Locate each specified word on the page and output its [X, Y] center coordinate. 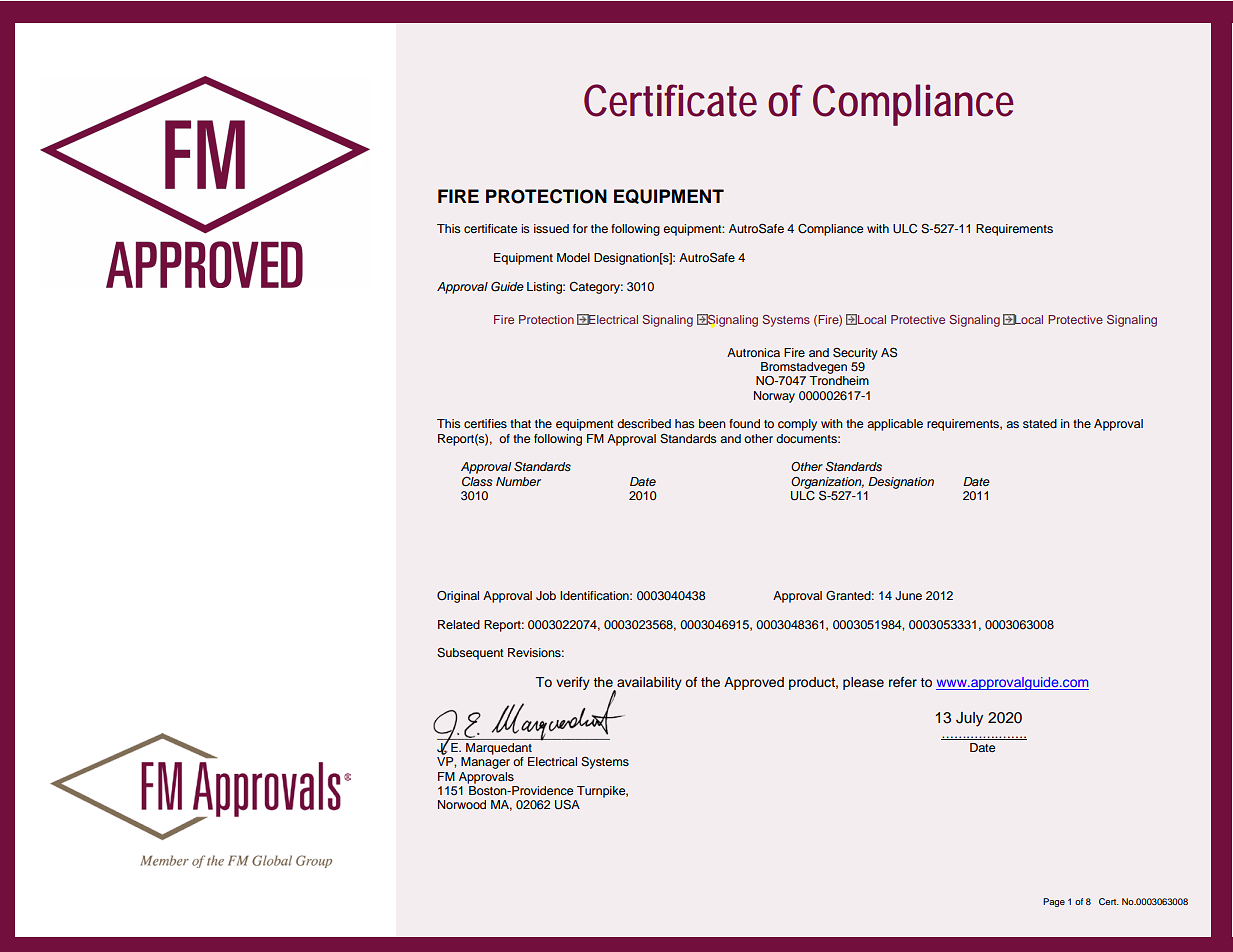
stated [1040, 423]
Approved [754, 683]
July [969, 719]
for [580, 228]
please [863, 683]
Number [518, 481]
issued [551, 228]
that [520, 423]
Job [546, 596]
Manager [485, 763]
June [908, 596]
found [744, 423]
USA [567, 805]
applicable [895, 425]
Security [855, 353]
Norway [774, 397]
